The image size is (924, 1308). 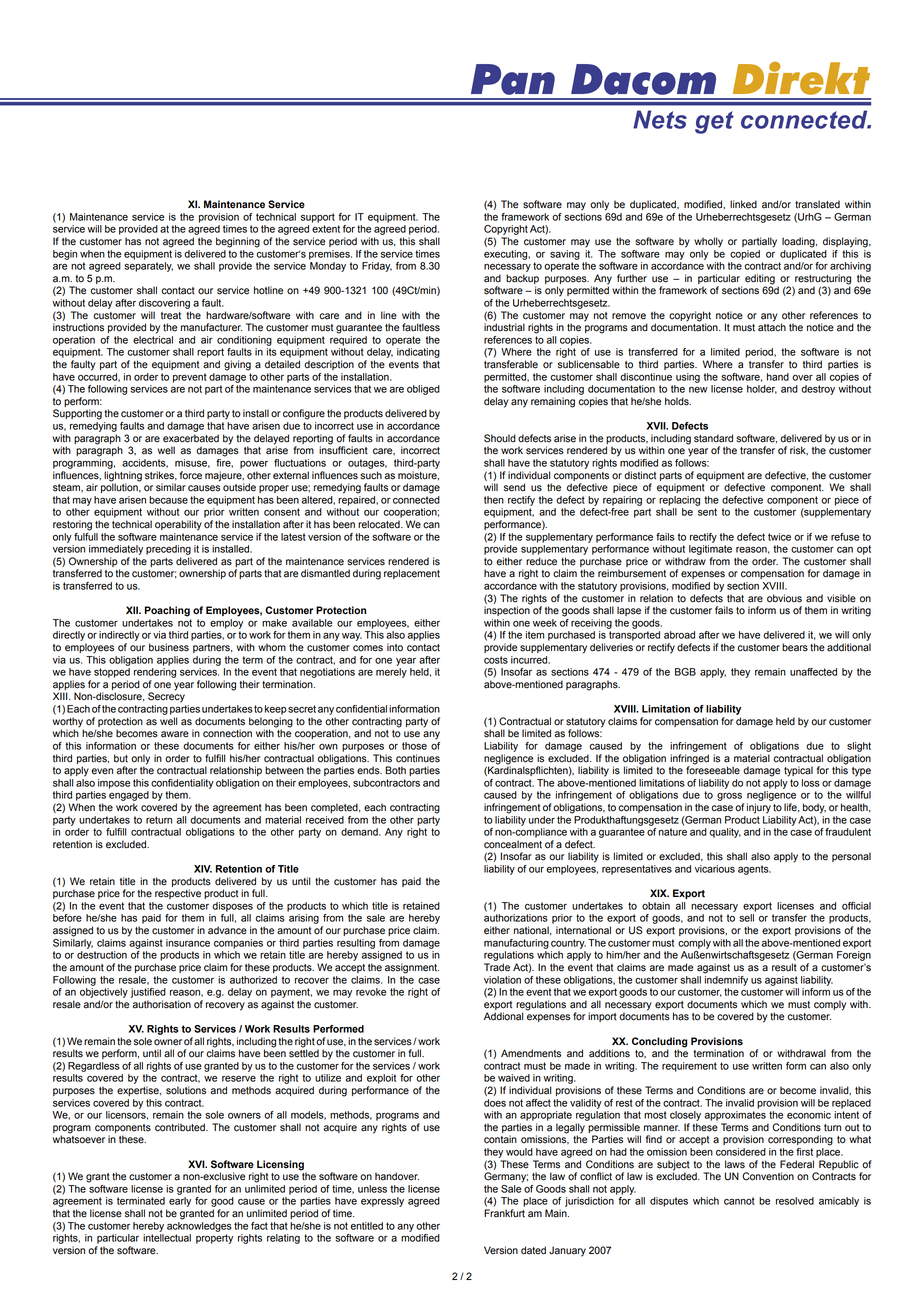 What do you see at coordinates (726, 979) in the screenshot?
I see `indemnify` at bounding box center [726, 979].
